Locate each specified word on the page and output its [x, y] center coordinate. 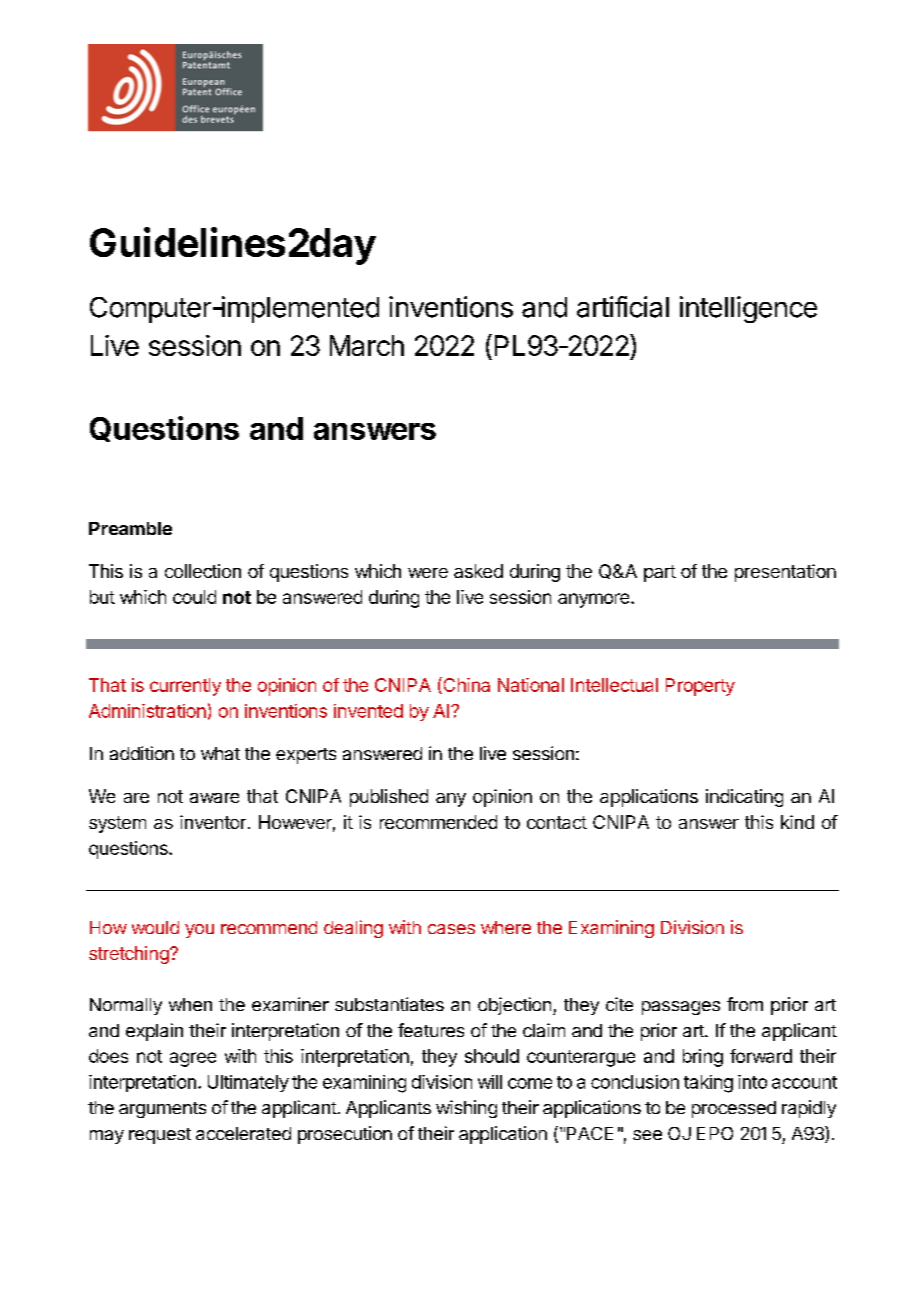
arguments [162, 1110]
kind [797, 822]
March [367, 345]
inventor [213, 822]
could [194, 597]
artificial [623, 307]
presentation [785, 573]
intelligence [748, 309]
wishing [466, 1109]
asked [478, 571]
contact [557, 822]
